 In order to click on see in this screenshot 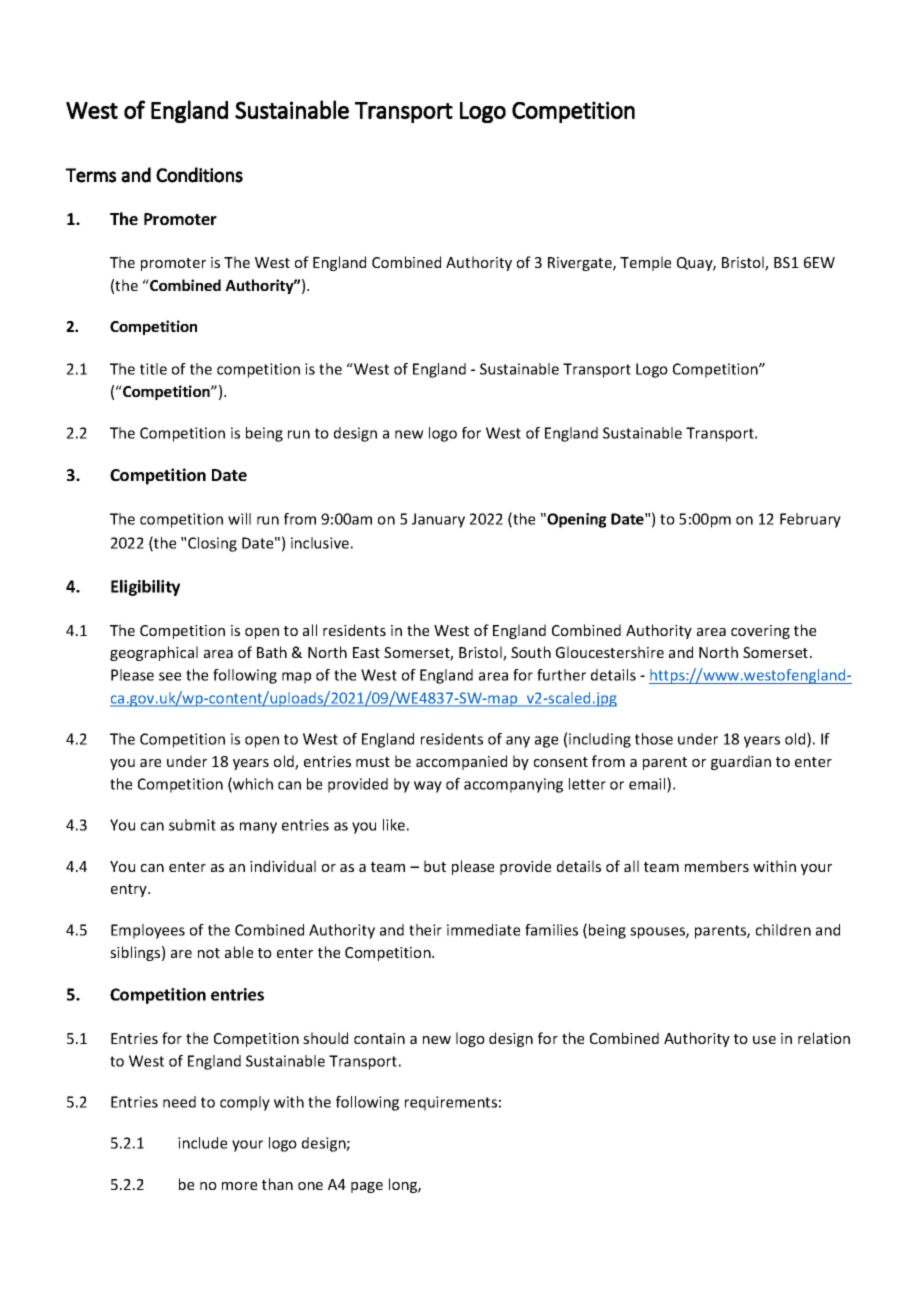, I will do `click(170, 676)`.
